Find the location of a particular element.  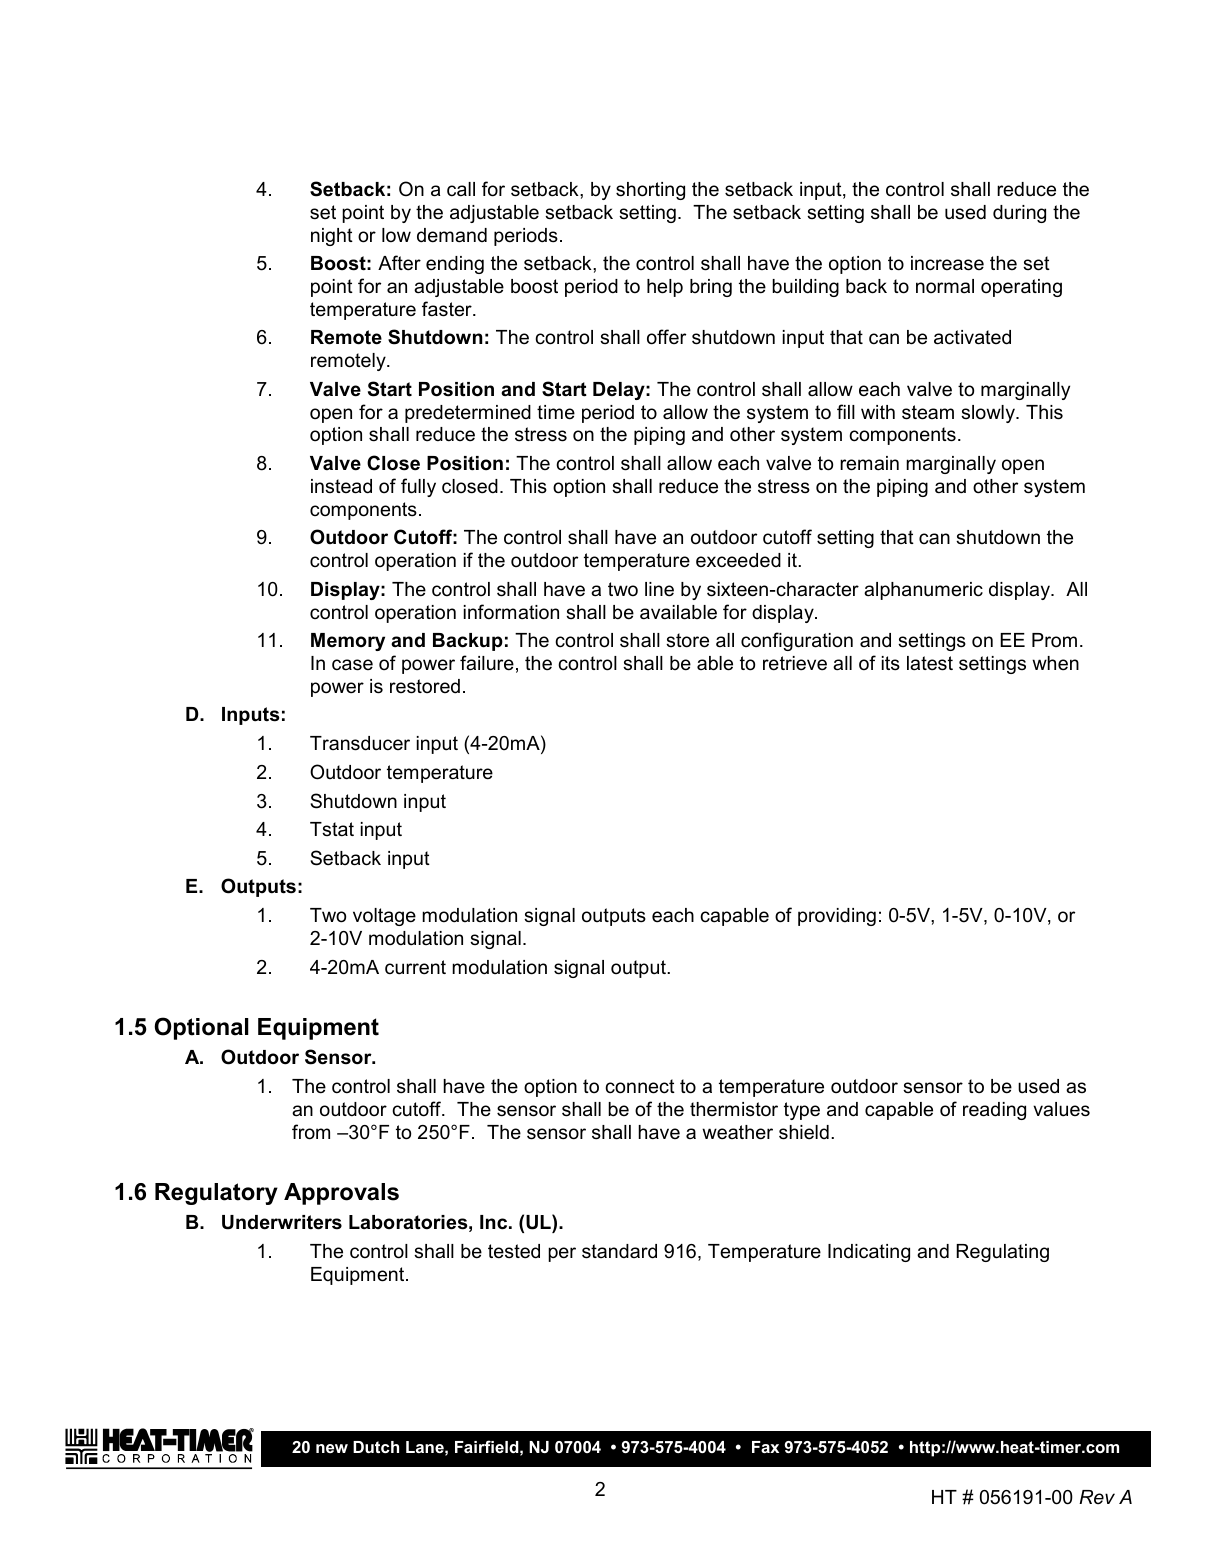

new is located at coordinates (332, 1448).
